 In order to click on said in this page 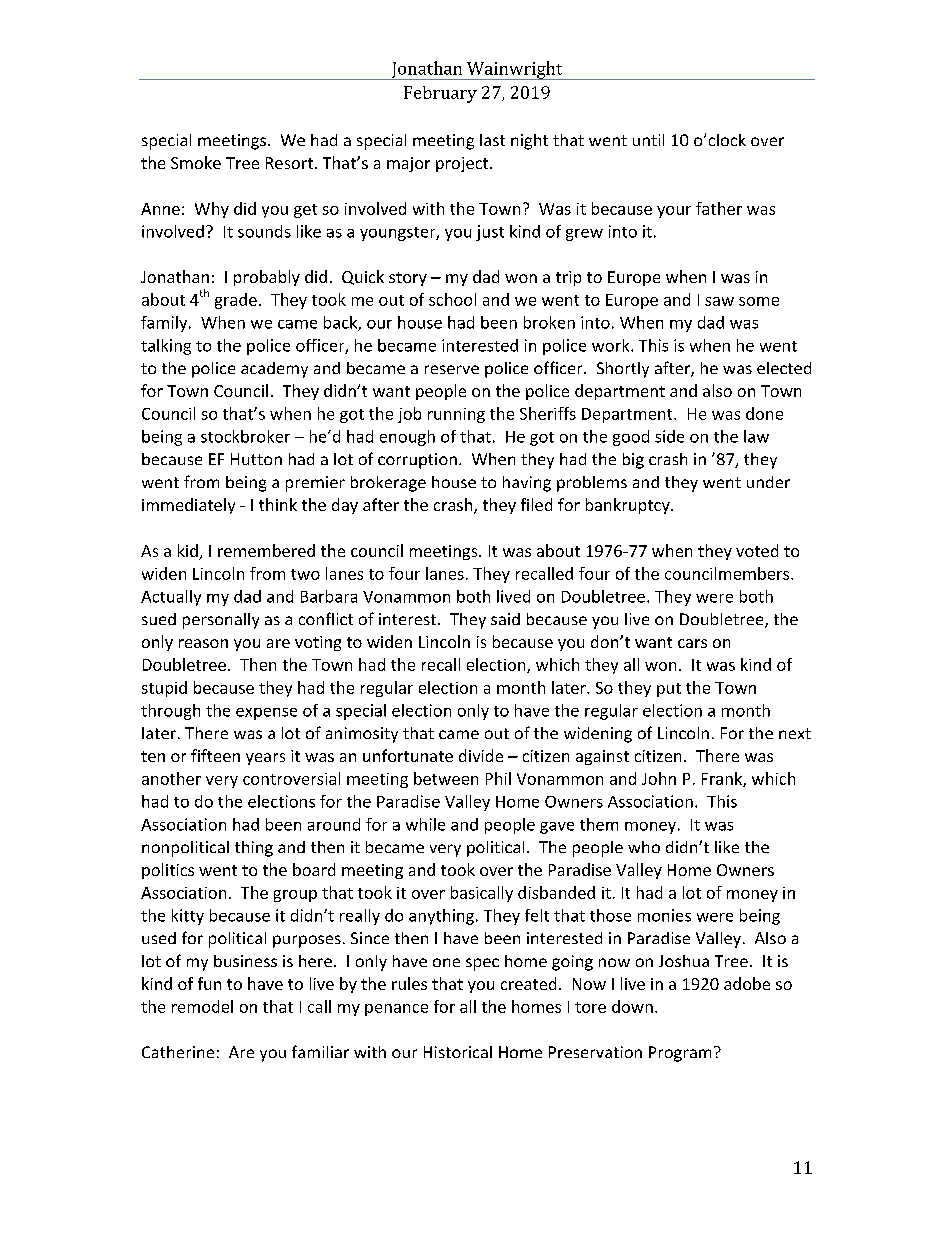, I will do `click(505, 619)`.
